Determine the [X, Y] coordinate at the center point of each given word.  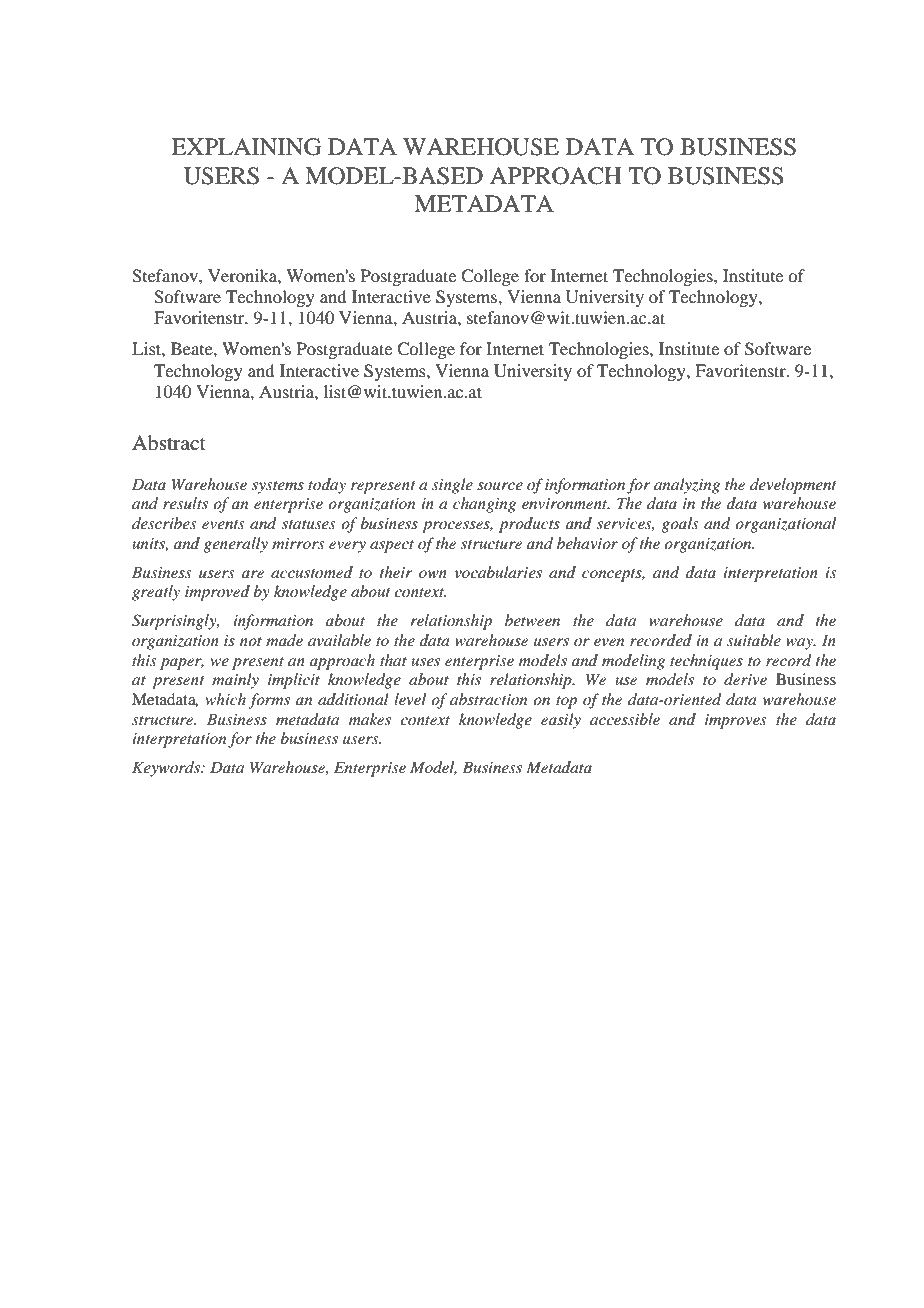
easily [561, 721]
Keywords [167, 769]
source [500, 486]
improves [736, 721]
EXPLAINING [246, 147]
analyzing [687, 486]
